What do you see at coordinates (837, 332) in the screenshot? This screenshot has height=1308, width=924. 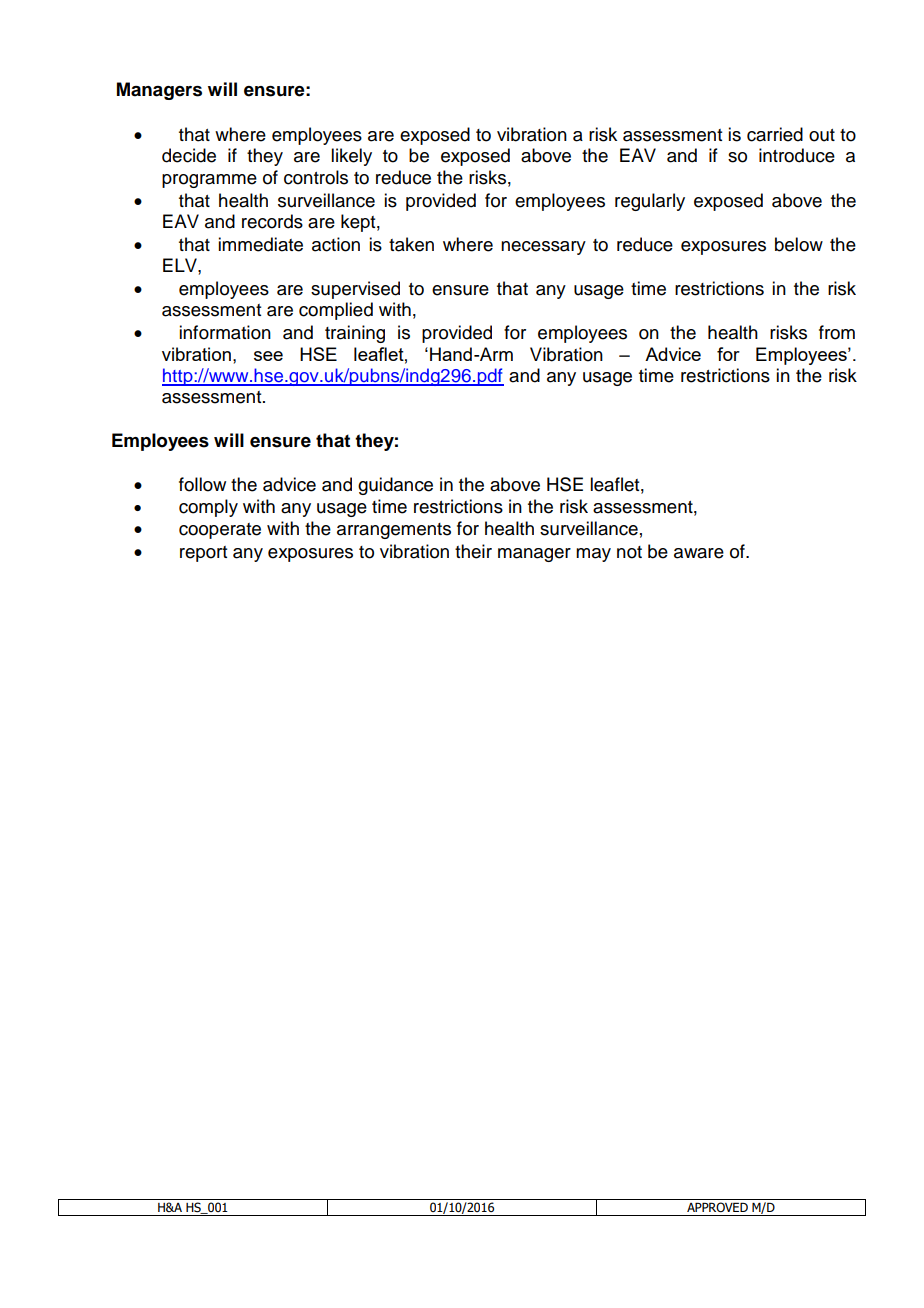 I see `from` at bounding box center [837, 332].
